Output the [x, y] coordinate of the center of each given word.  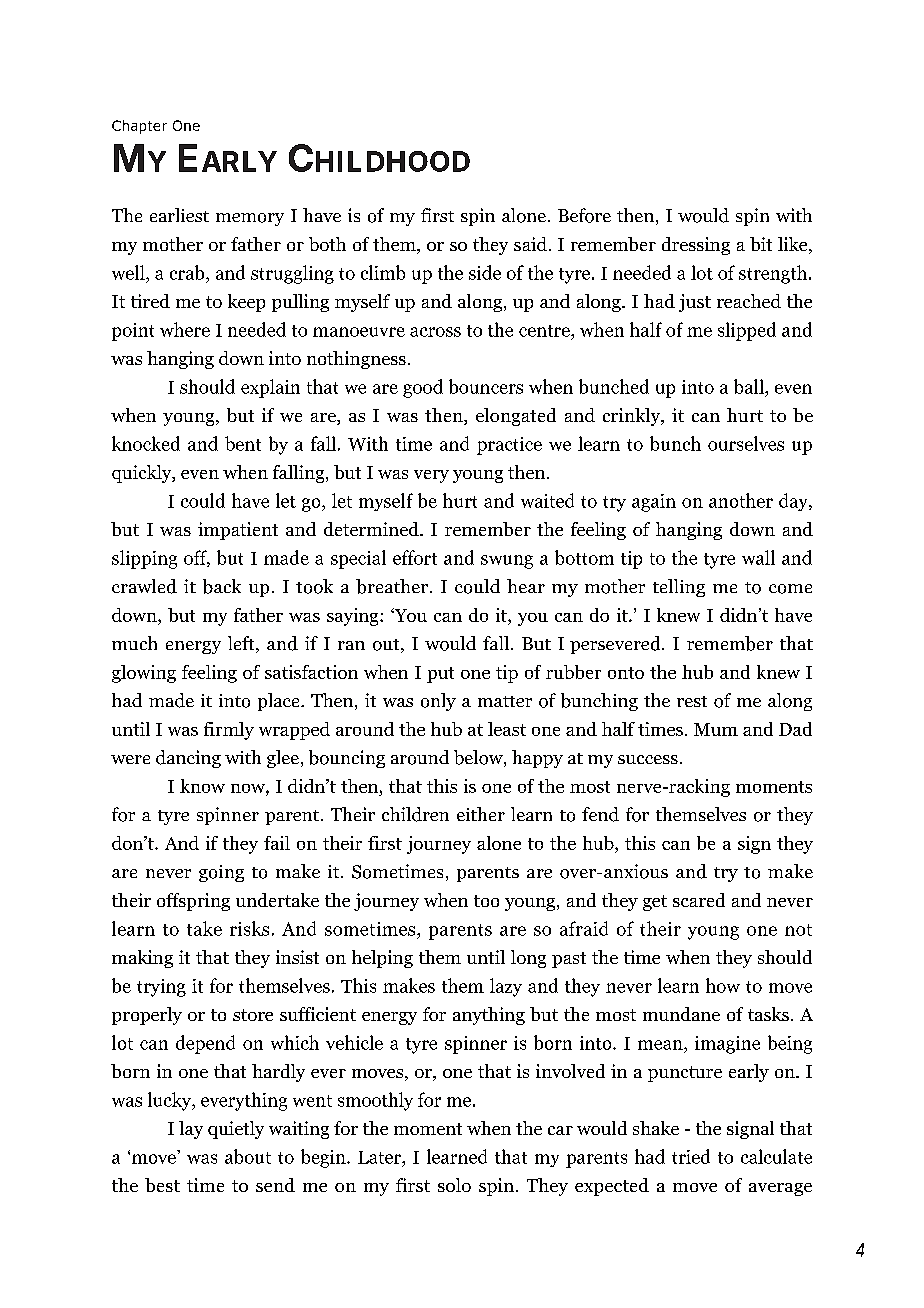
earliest [179, 215]
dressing [696, 246]
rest [692, 701]
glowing [144, 674]
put [440, 675]
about [248, 1156]
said [530, 244]
